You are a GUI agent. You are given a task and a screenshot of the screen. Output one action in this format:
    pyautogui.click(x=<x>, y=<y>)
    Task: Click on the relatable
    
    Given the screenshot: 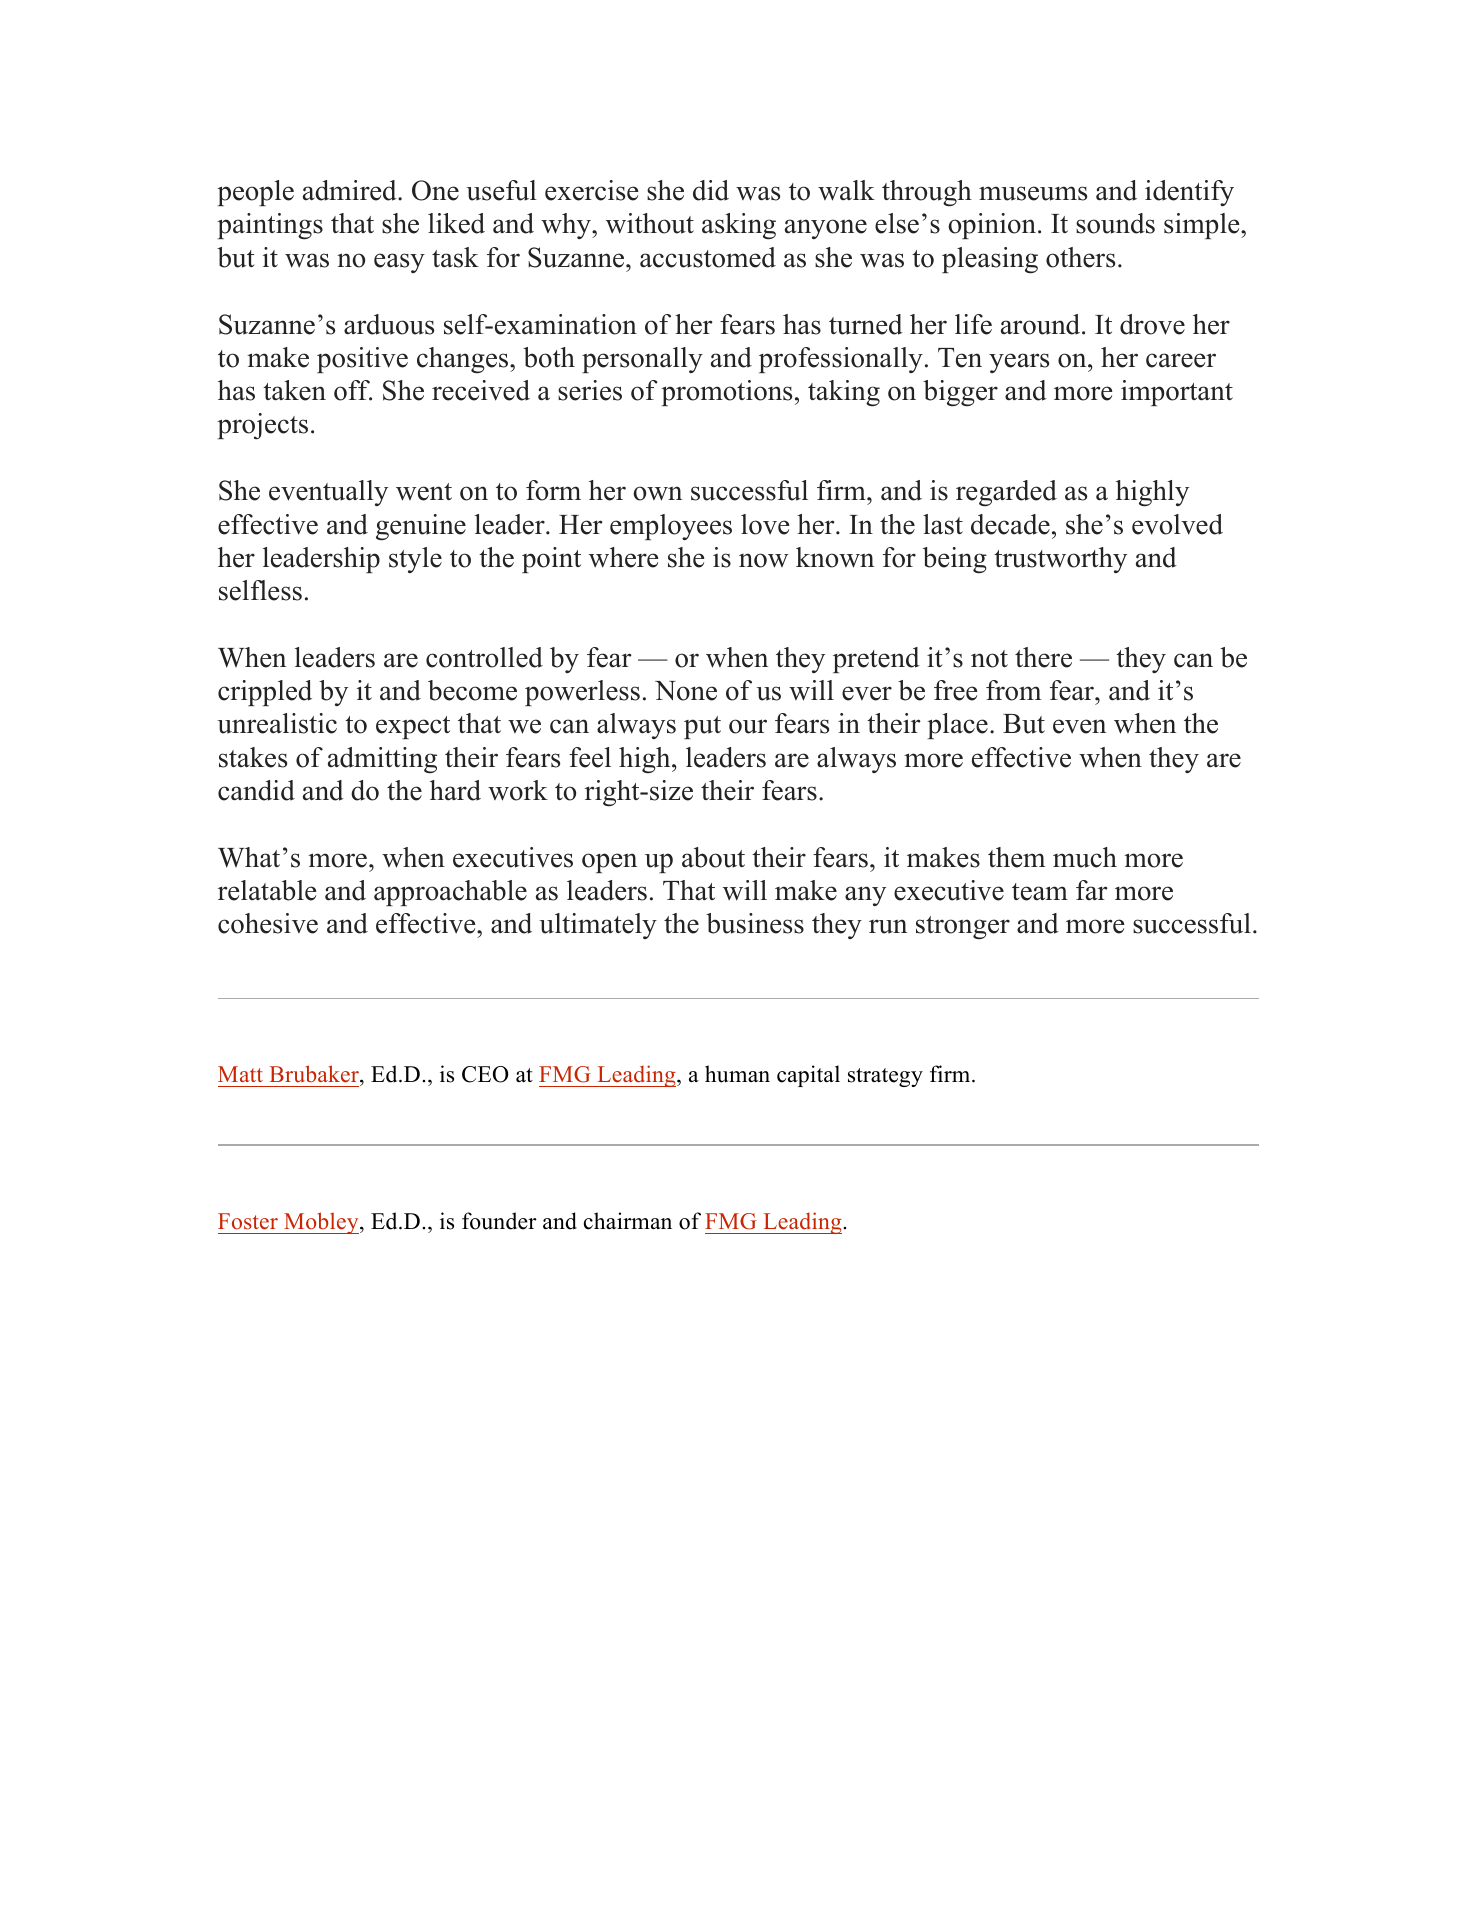 What is the action you would take?
    pyautogui.click(x=267, y=890)
